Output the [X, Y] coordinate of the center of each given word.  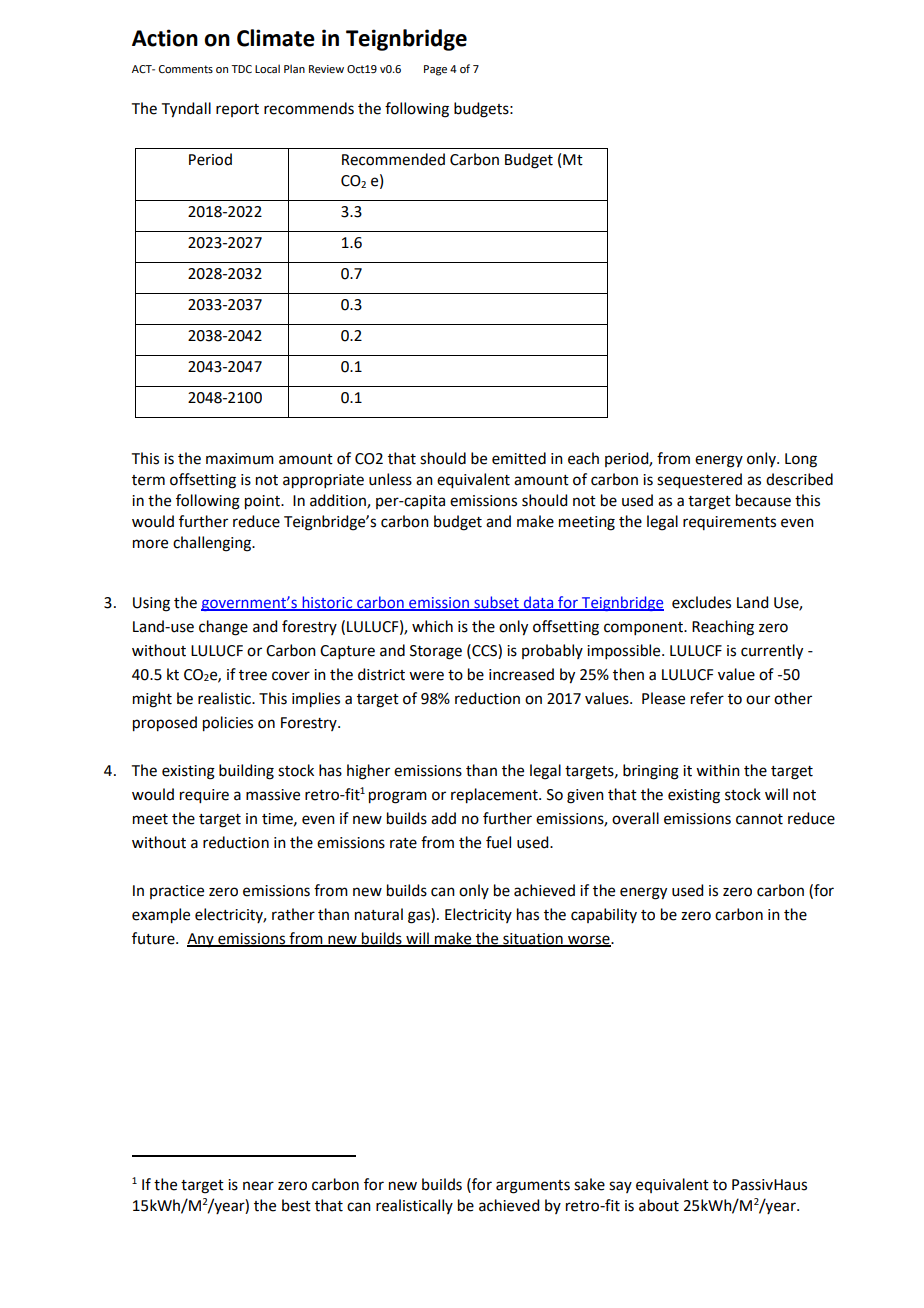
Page [435, 70]
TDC [241, 69]
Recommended [393, 159]
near [258, 1186]
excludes [701, 602]
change [223, 628]
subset [496, 603]
